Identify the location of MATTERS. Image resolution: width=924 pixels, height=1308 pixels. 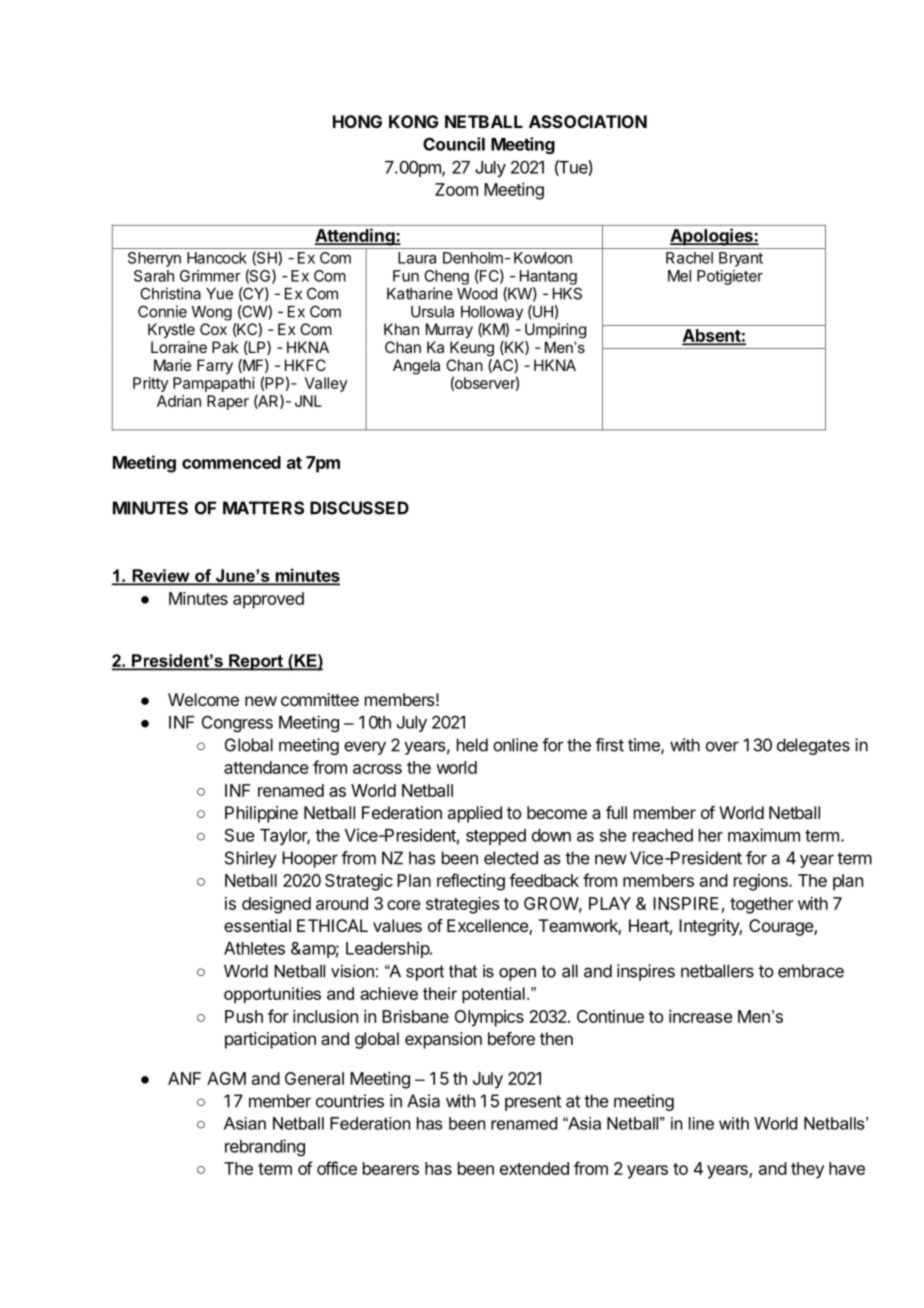
(263, 508).
